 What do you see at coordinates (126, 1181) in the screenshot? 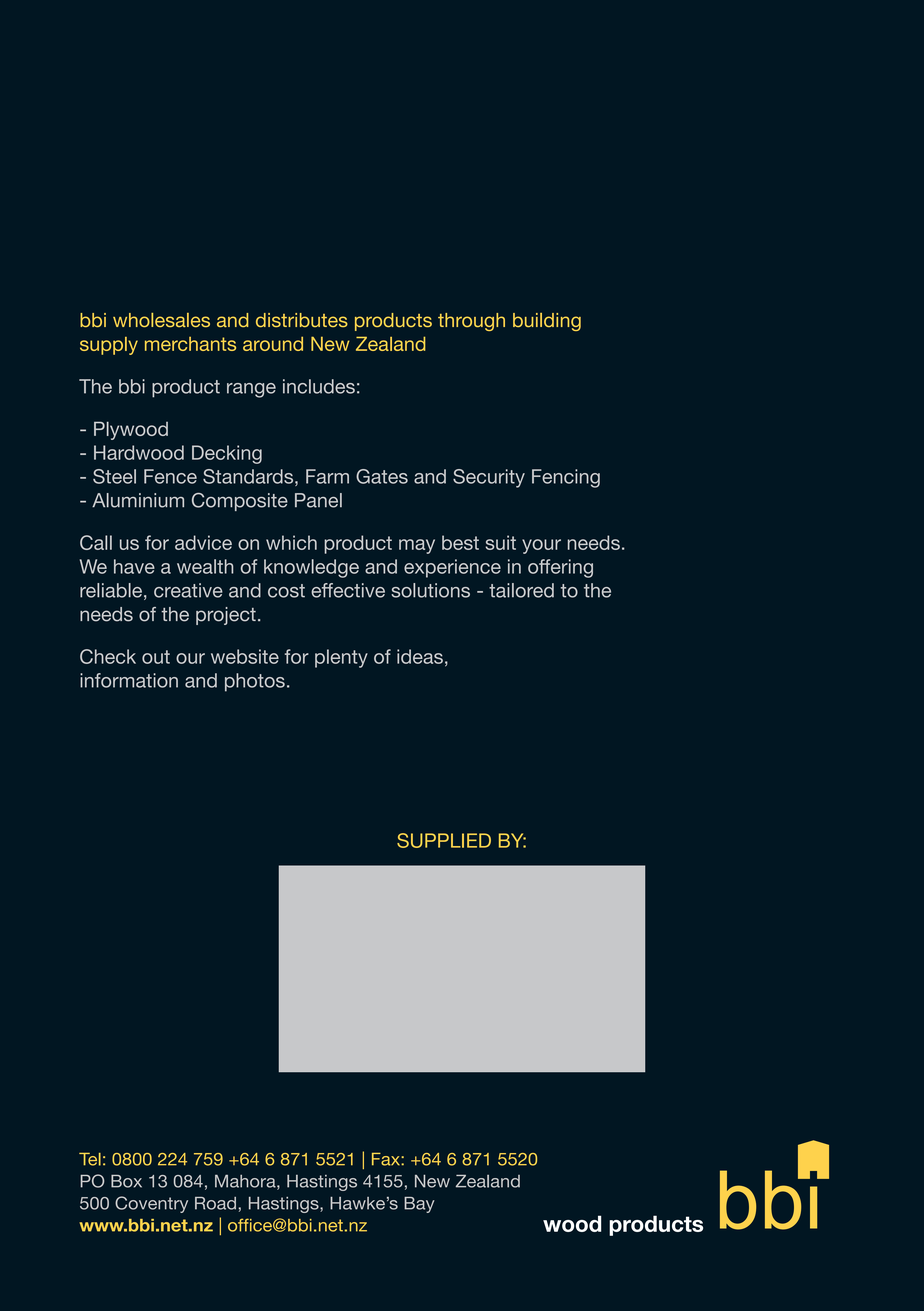
I see `Box` at bounding box center [126, 1181].
